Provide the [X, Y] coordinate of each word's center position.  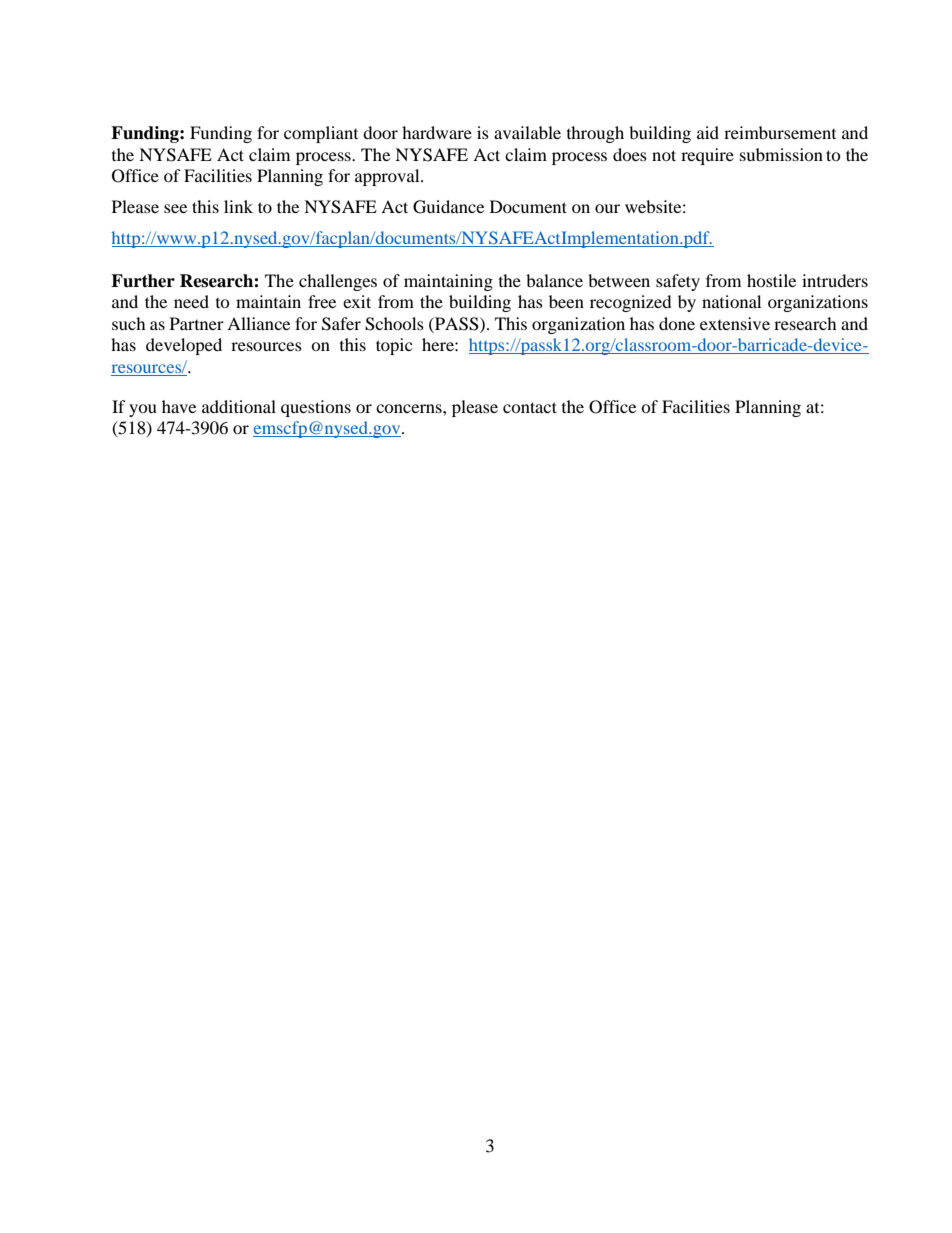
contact [530, 407]
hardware [437, 132]
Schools [394, 324]
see [175, 208]
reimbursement [780, 132]
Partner [197, 323]
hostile [771, 280]
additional [239, 406]
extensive [735, 323]
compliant [321, 134]
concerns [410, 408]
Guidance [448, 207]
